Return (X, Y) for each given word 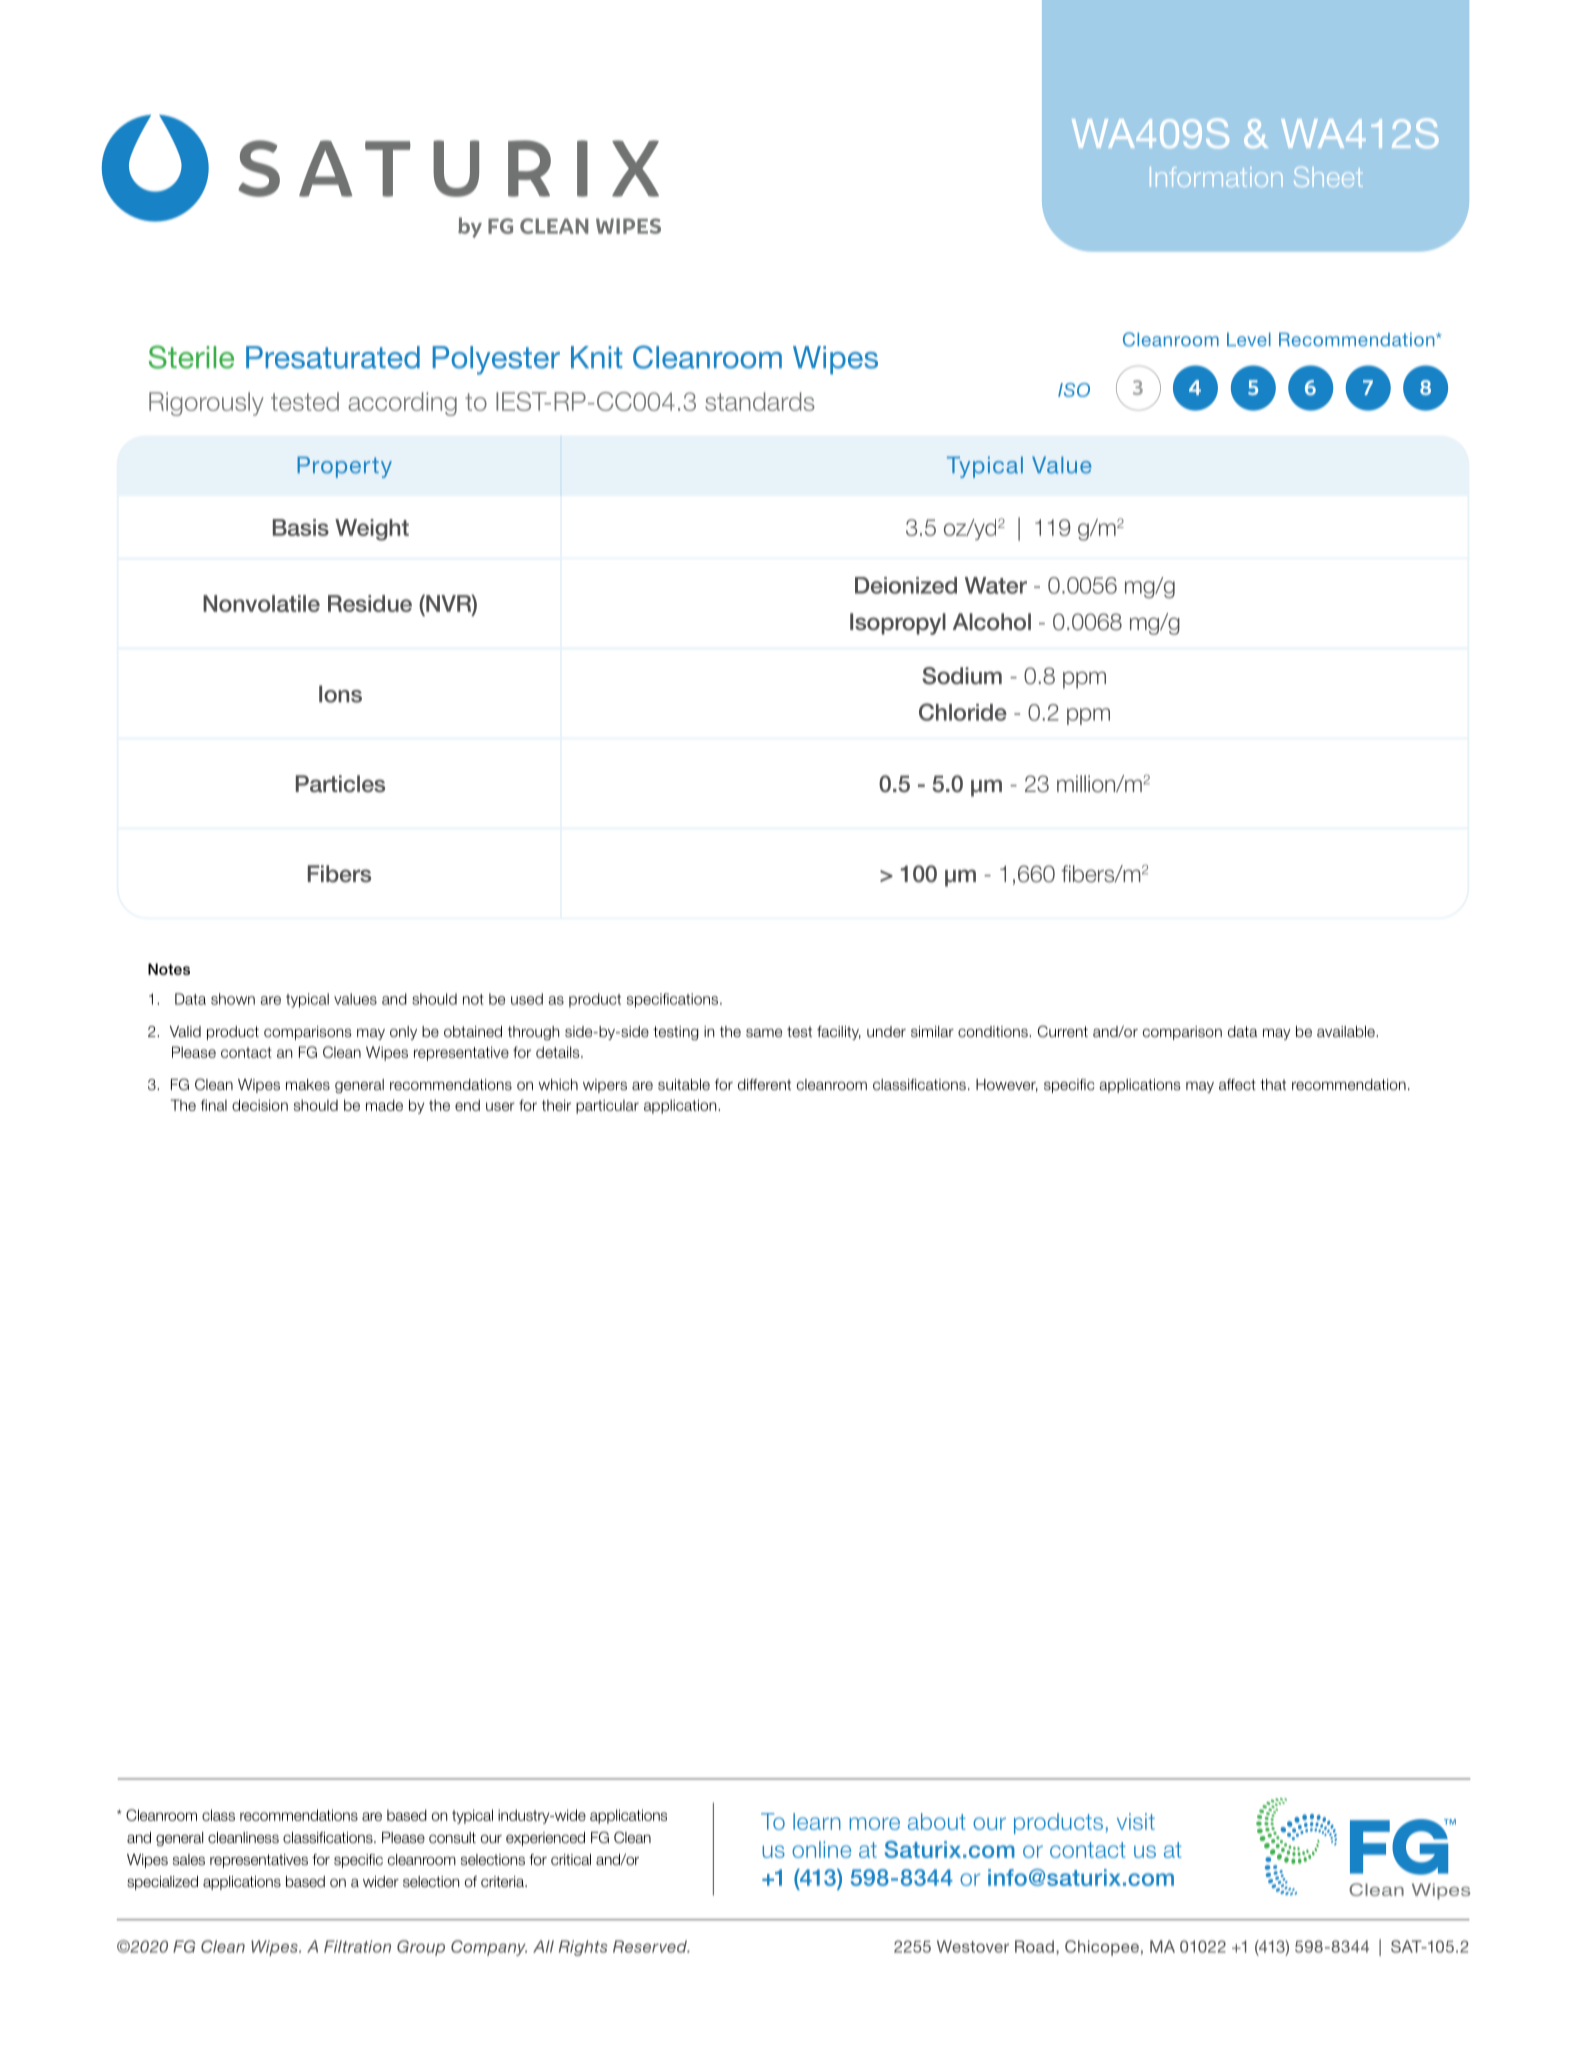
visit (1136, 1821)
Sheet (1328, 177)
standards (760, 401)
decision (260, 1105)
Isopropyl (898, 624)
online (821, 1849)
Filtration (357, 1946)
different (764, 1084)
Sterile (191, 357)
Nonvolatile (261, 603)
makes (308, 1084)
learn (817, 1821)
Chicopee (1102, 1948)
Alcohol (992, 622)
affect (1237, 1084)
